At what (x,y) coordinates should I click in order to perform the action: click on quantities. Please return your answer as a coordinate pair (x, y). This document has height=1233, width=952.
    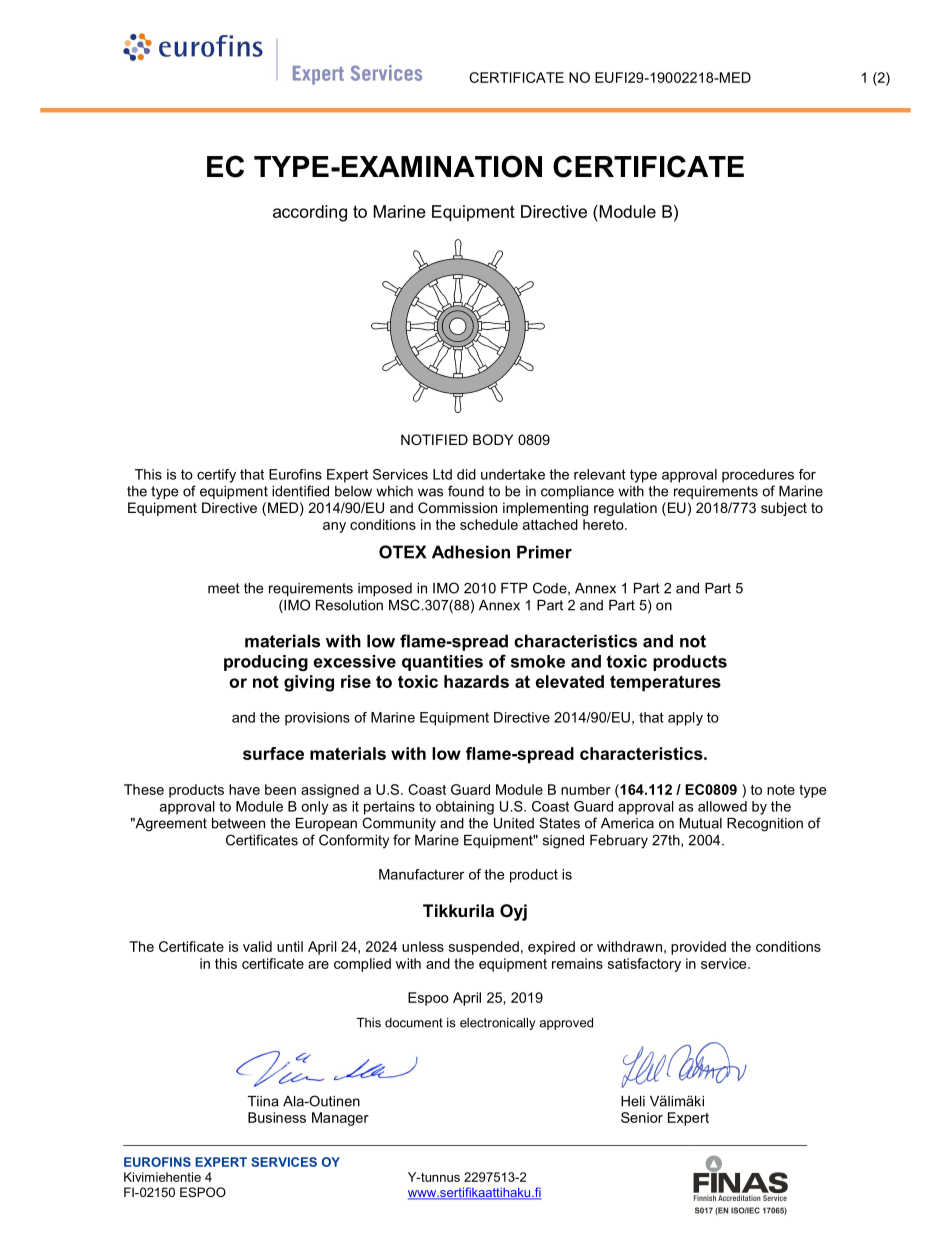
    Looking at the image, I should click on (442, 663).
